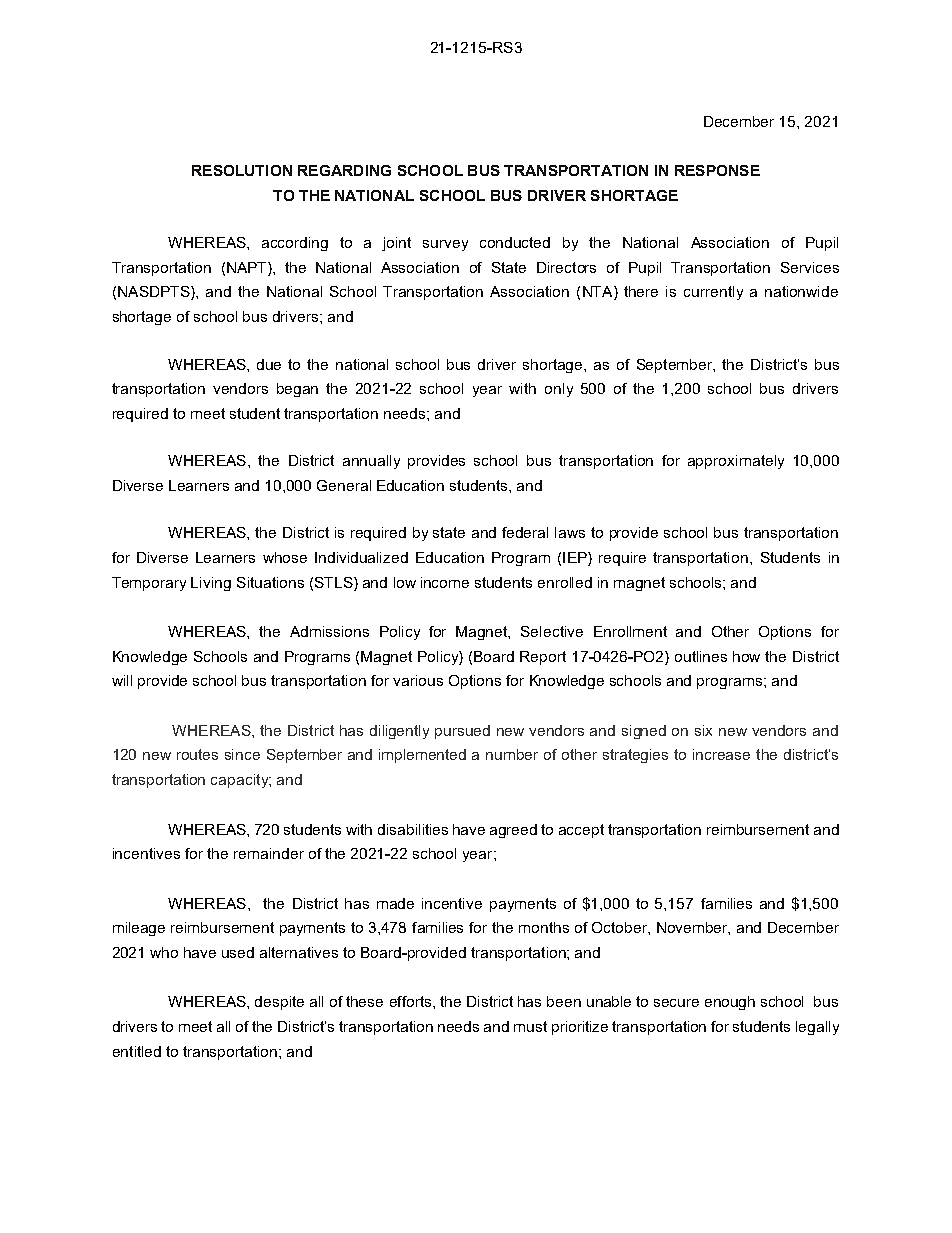 The height and width of the image is (1233, 952). What do you see at coordinates (530, 1026) in the image?
I see `must` at bounding box center [530, 1026].
